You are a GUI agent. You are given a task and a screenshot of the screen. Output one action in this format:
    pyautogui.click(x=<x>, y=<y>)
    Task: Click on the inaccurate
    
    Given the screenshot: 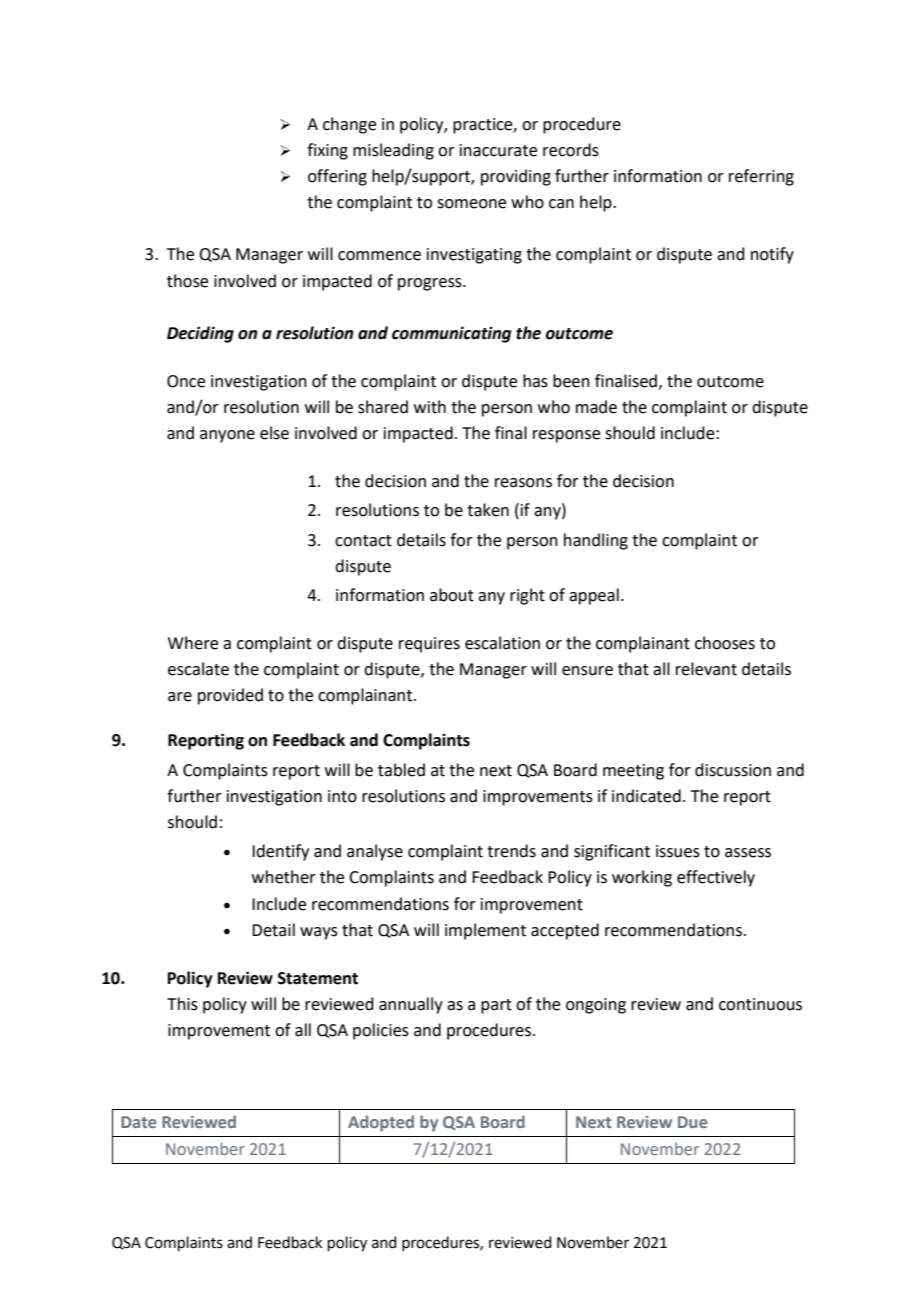 What is the action you would take?
    pyautogui.click(x=498, y=150)
